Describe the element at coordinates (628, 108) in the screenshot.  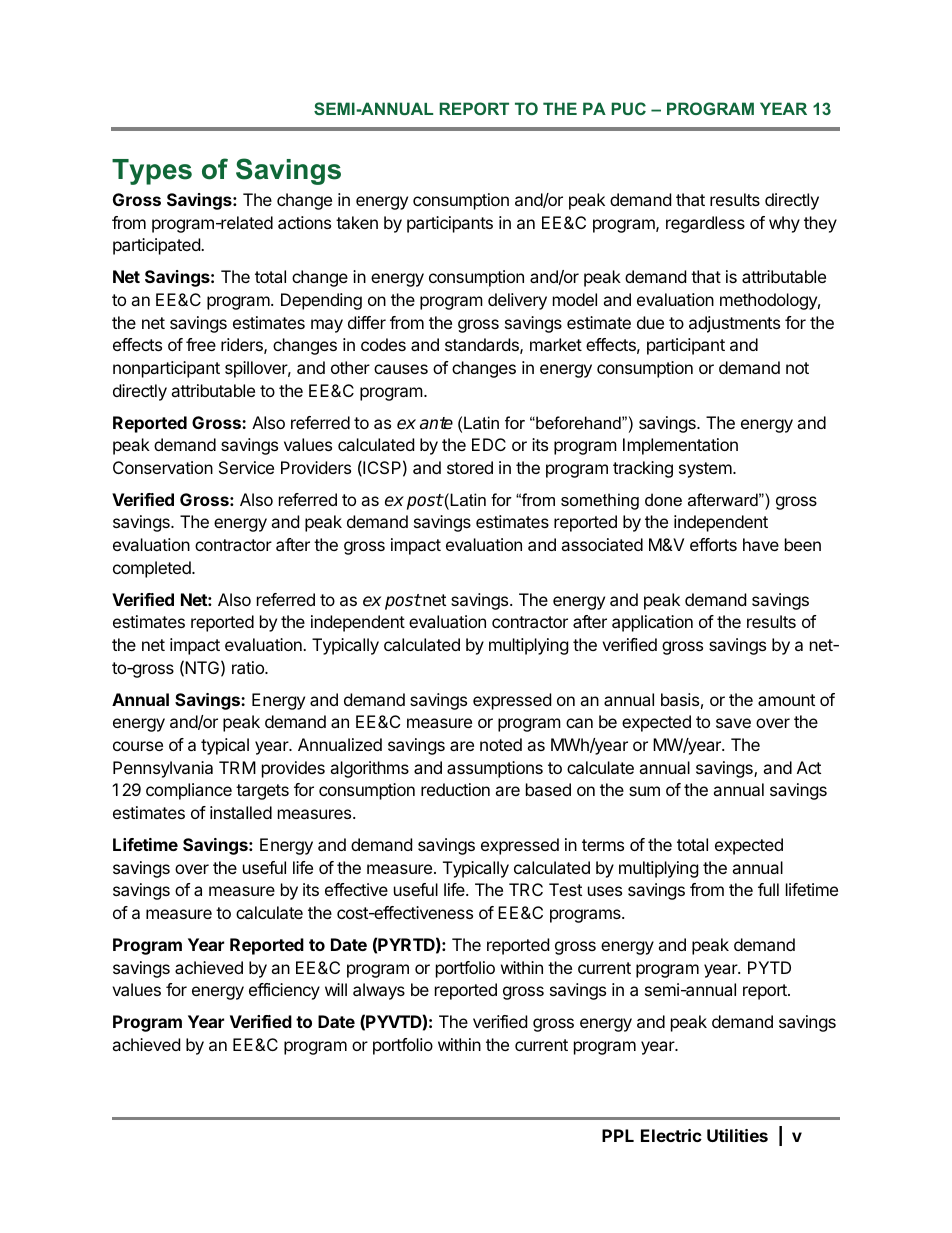
I see `PUC` at that location.
